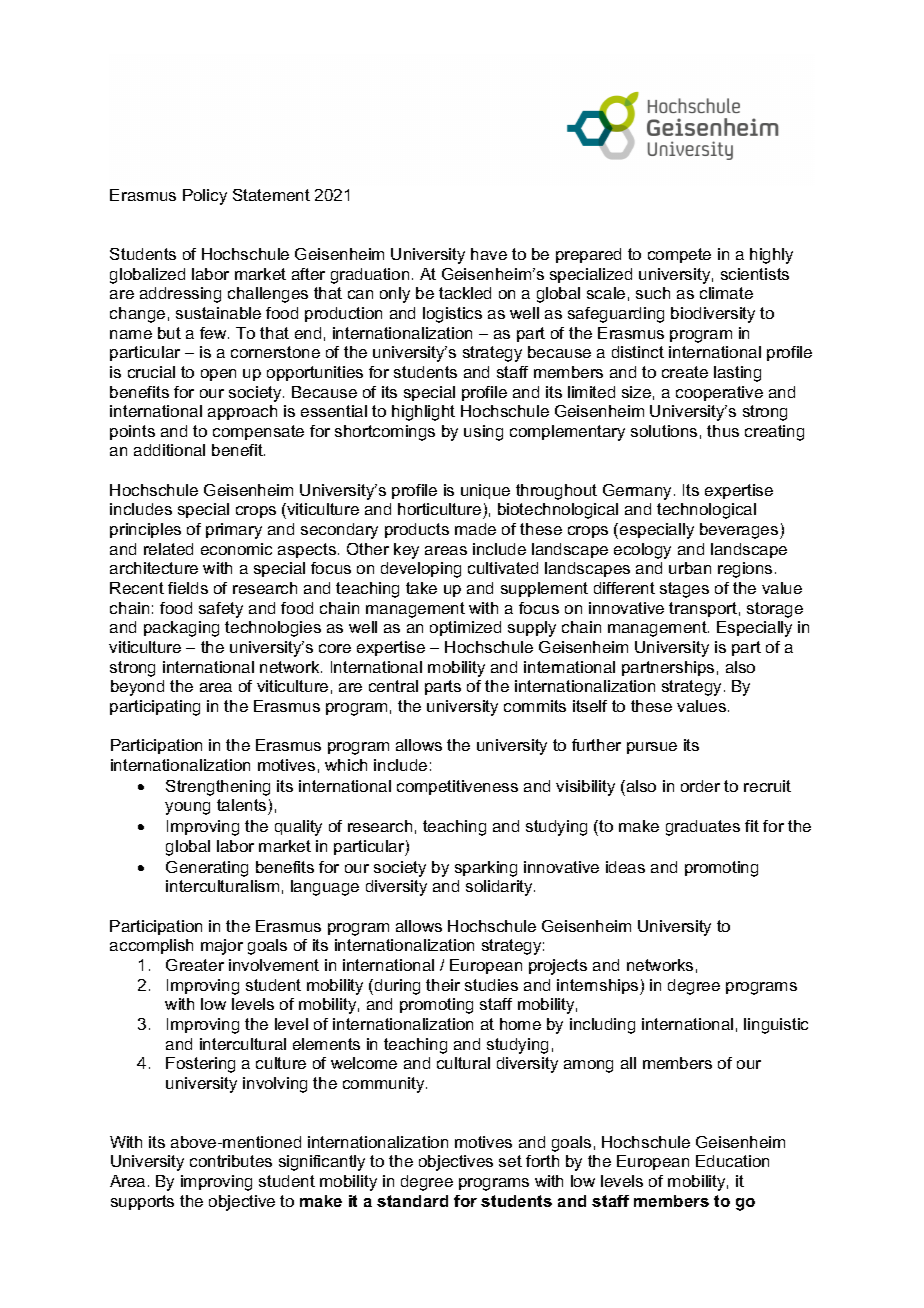  I want to click on highlight, so click(423, 413).
